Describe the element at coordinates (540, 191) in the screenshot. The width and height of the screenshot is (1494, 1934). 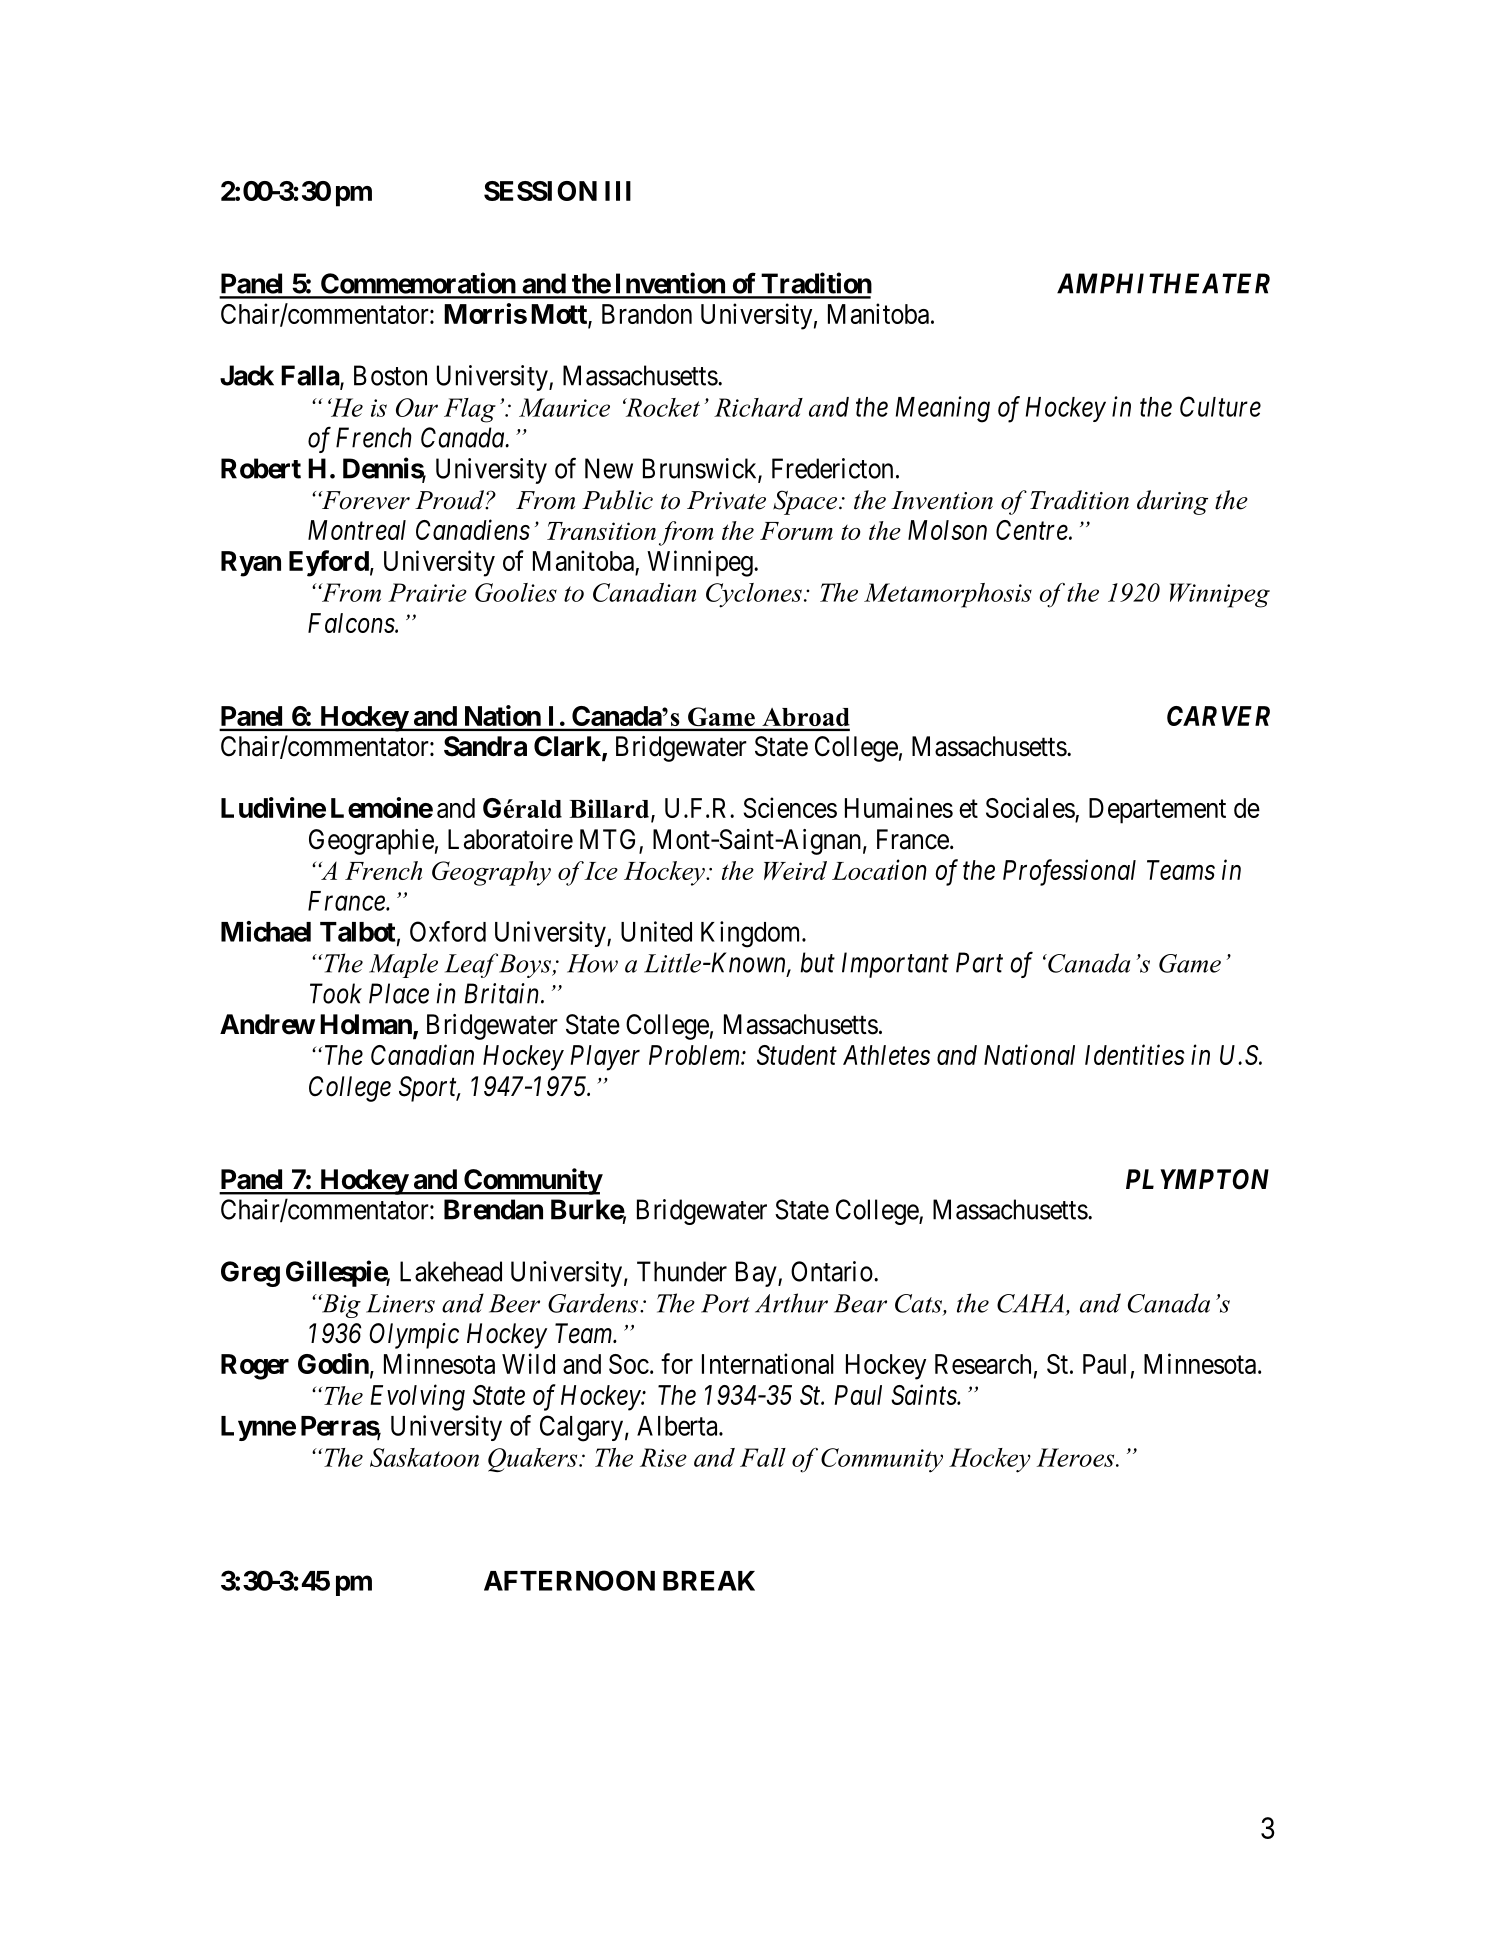
I see `SESSION` at that location.
